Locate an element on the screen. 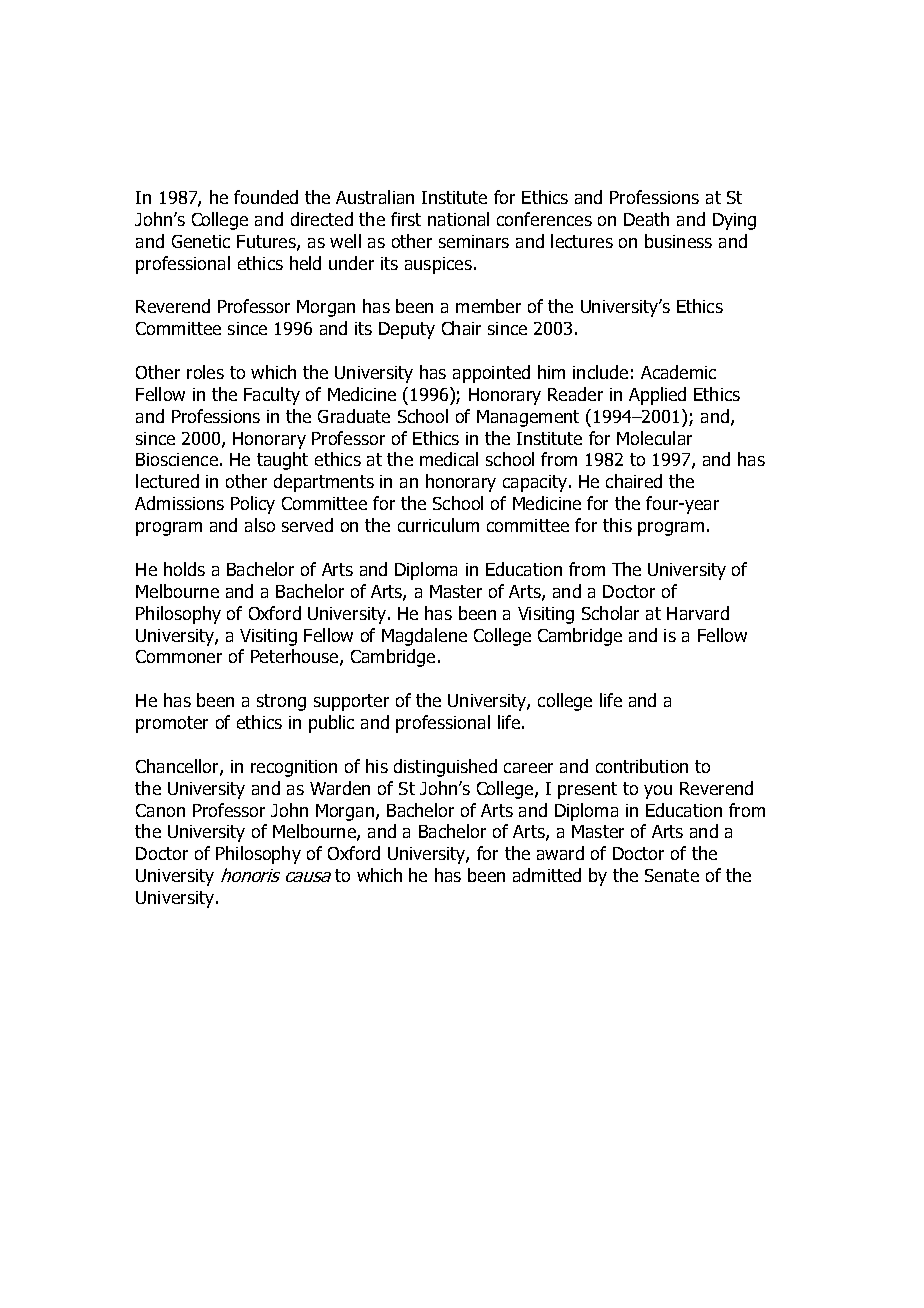 The image size is (924, 1308). Death is located at coordinates (646, 219).
